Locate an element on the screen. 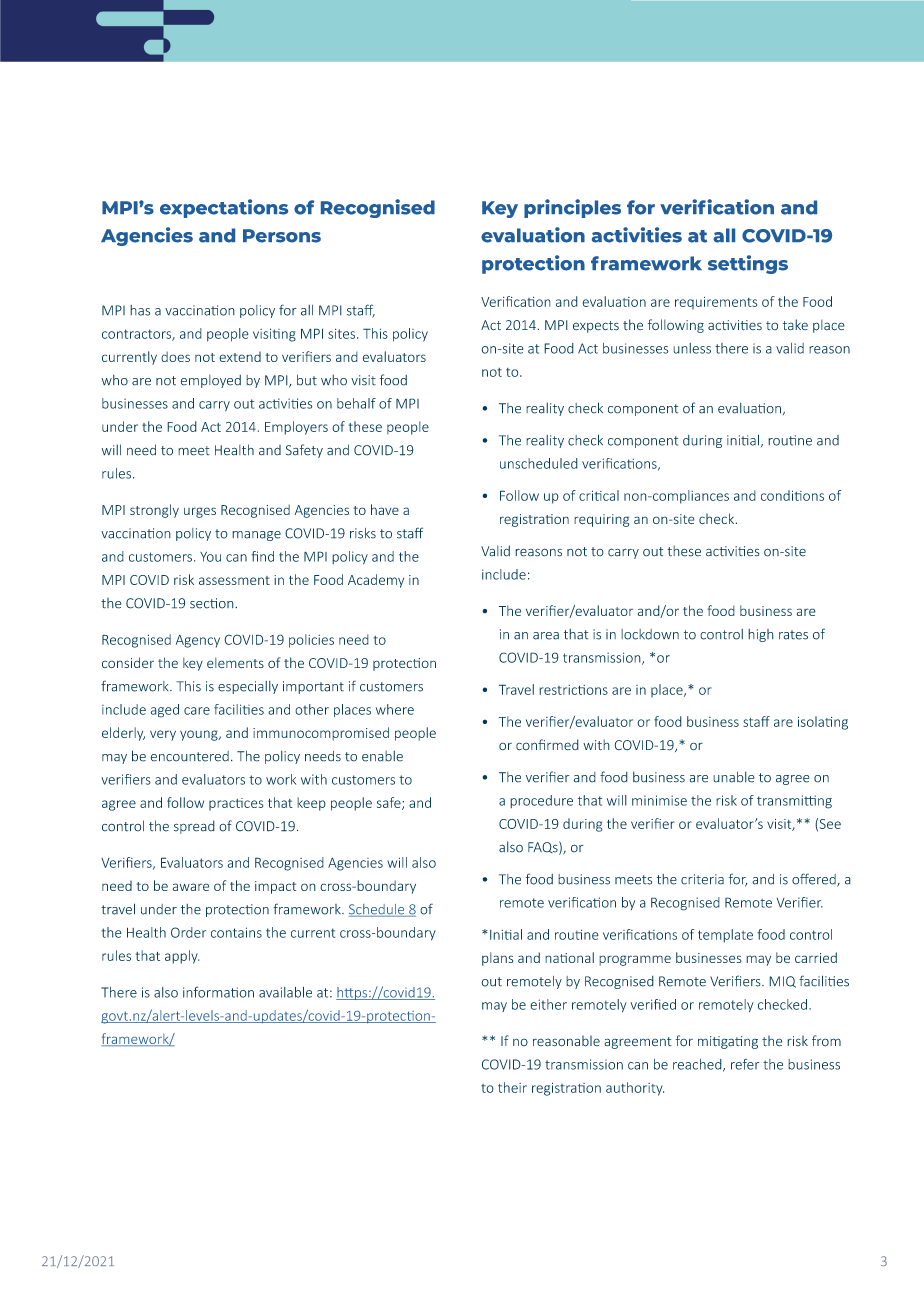 Image resolution: width=924 pixels, height=1308 pixels. information is located at coordinates (218, 992).
